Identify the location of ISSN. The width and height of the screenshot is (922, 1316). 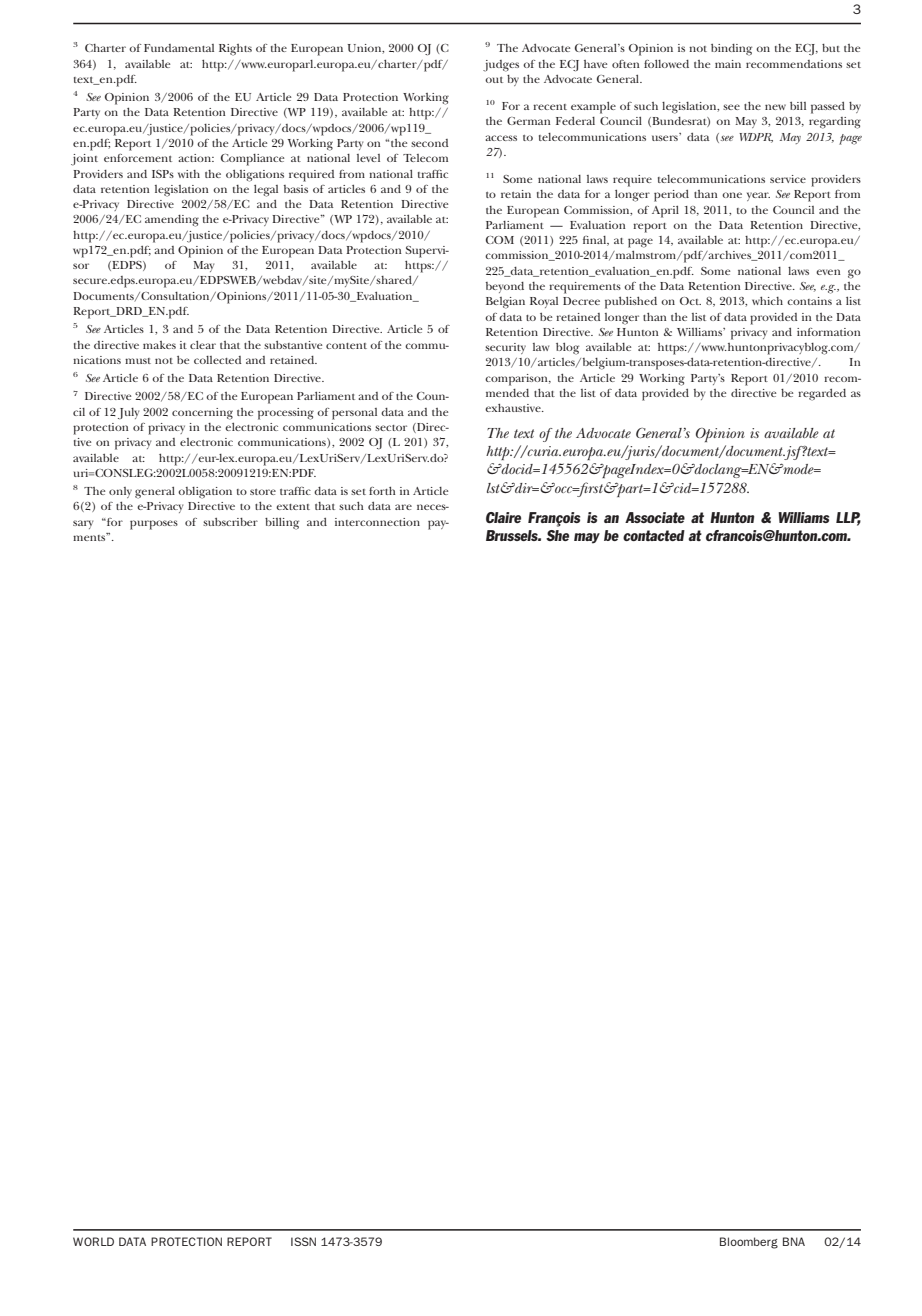
(303, 1241).
